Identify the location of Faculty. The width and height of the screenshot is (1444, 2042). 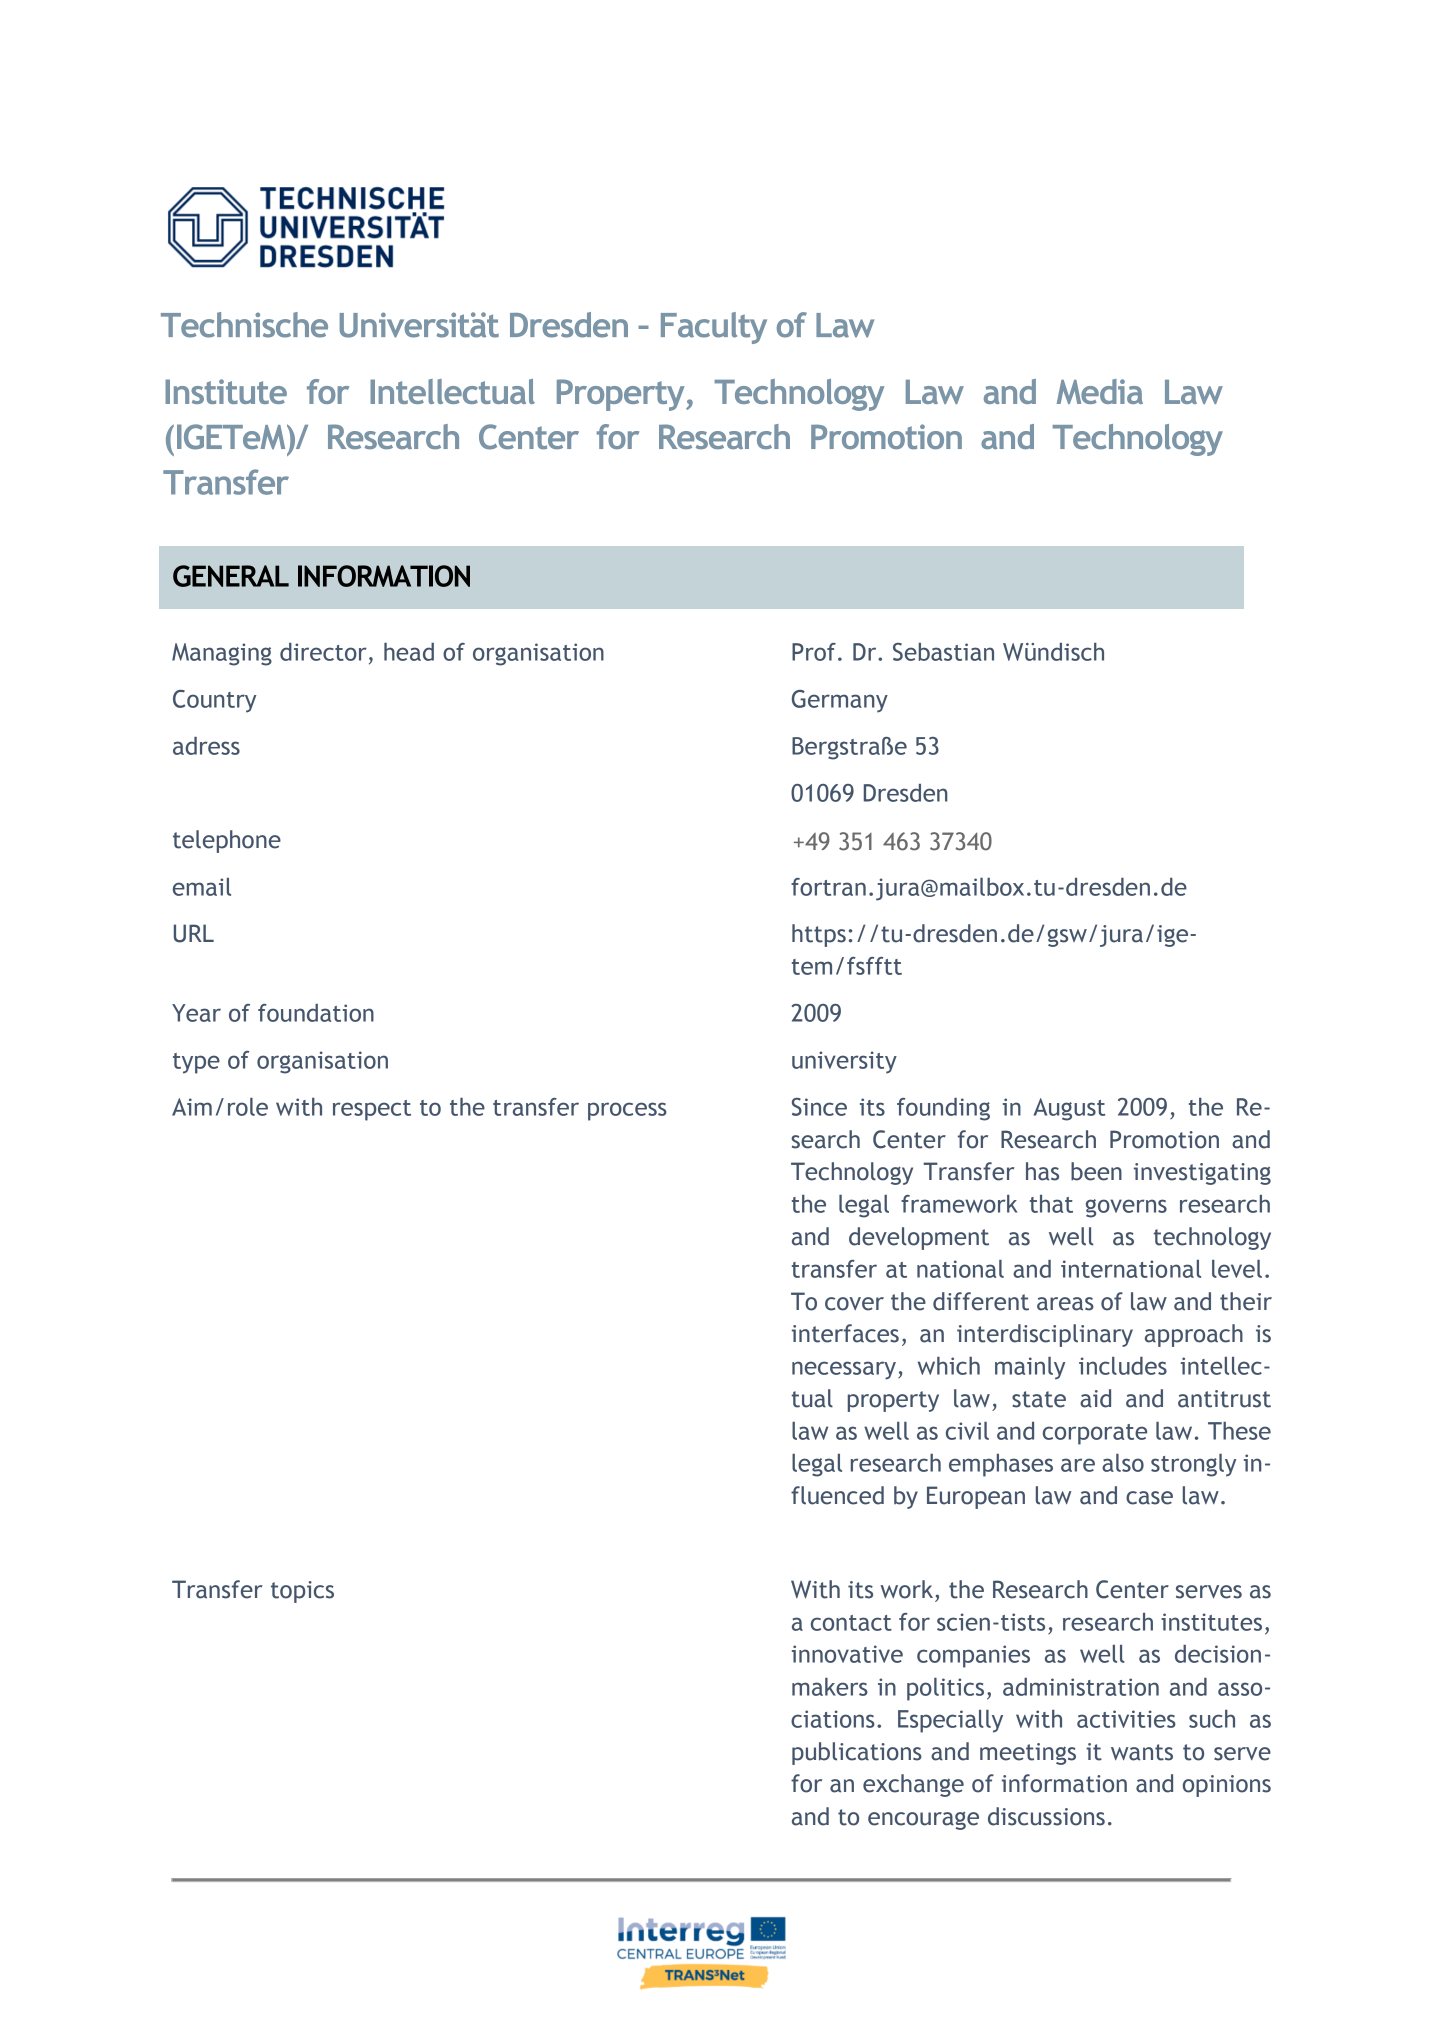
(714, 328).
